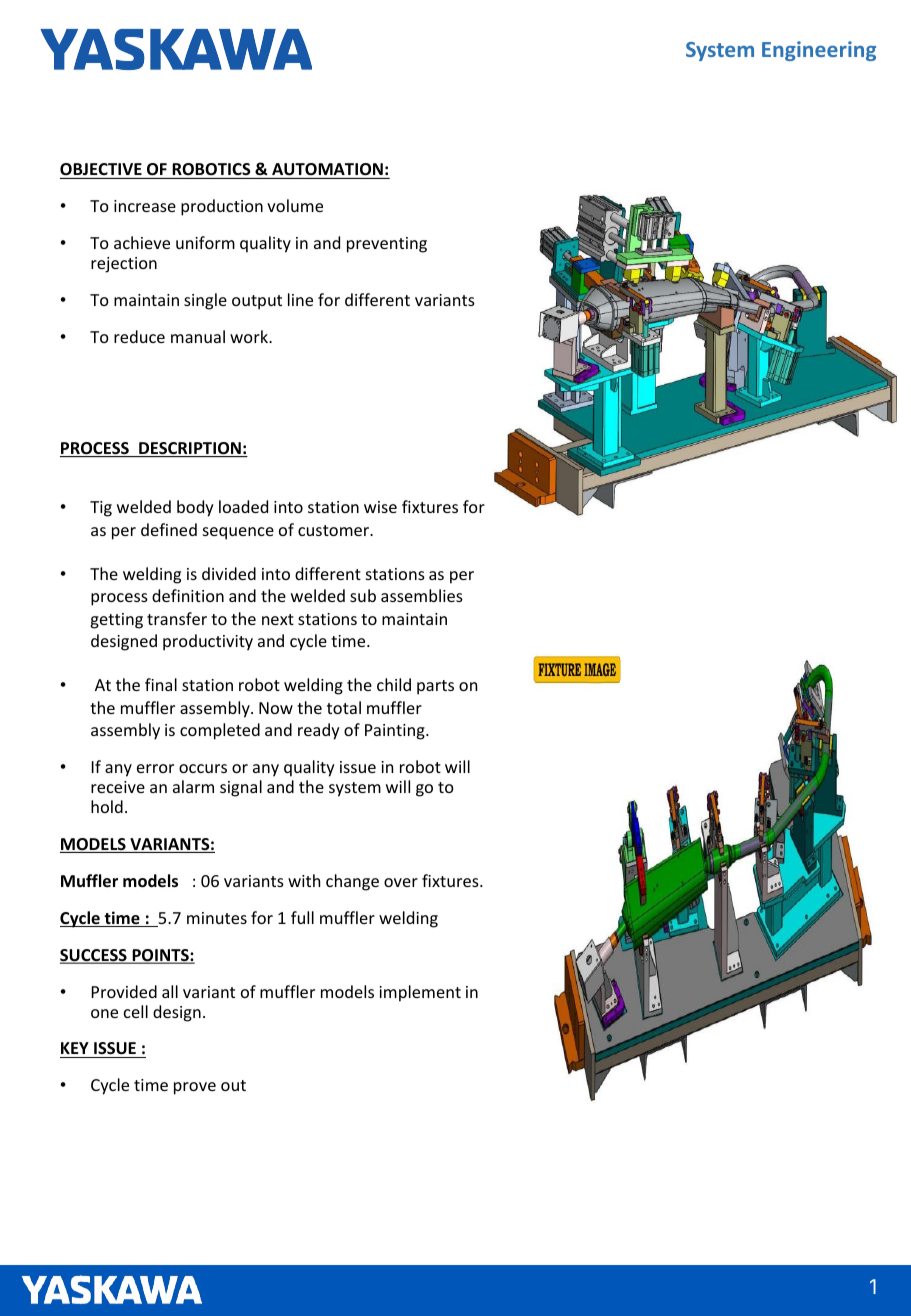 The image size is (911, 1316). What do you see at coordinates (102, 171) in the screenshot?
I see `OBJECTIVE` at bounding box center [102, 171].
